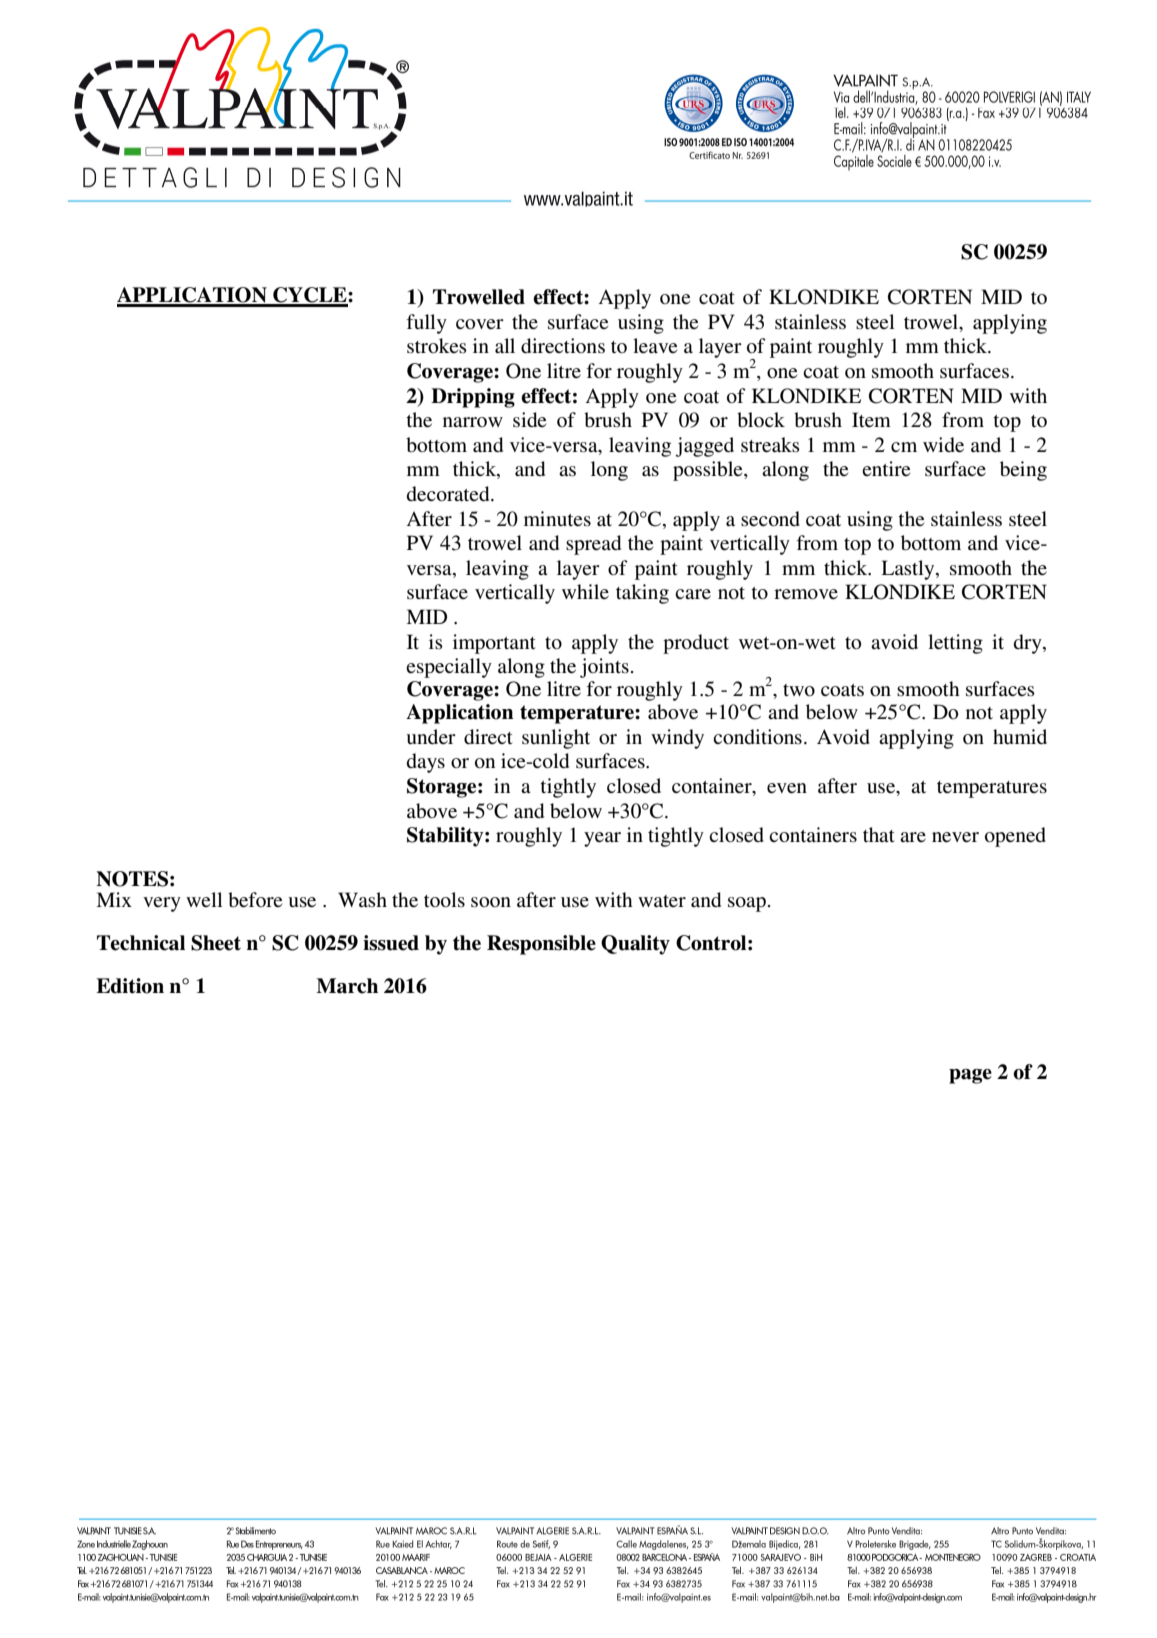 This image has height=1638, width=1157. I want to click on before, so click(255, 900).
